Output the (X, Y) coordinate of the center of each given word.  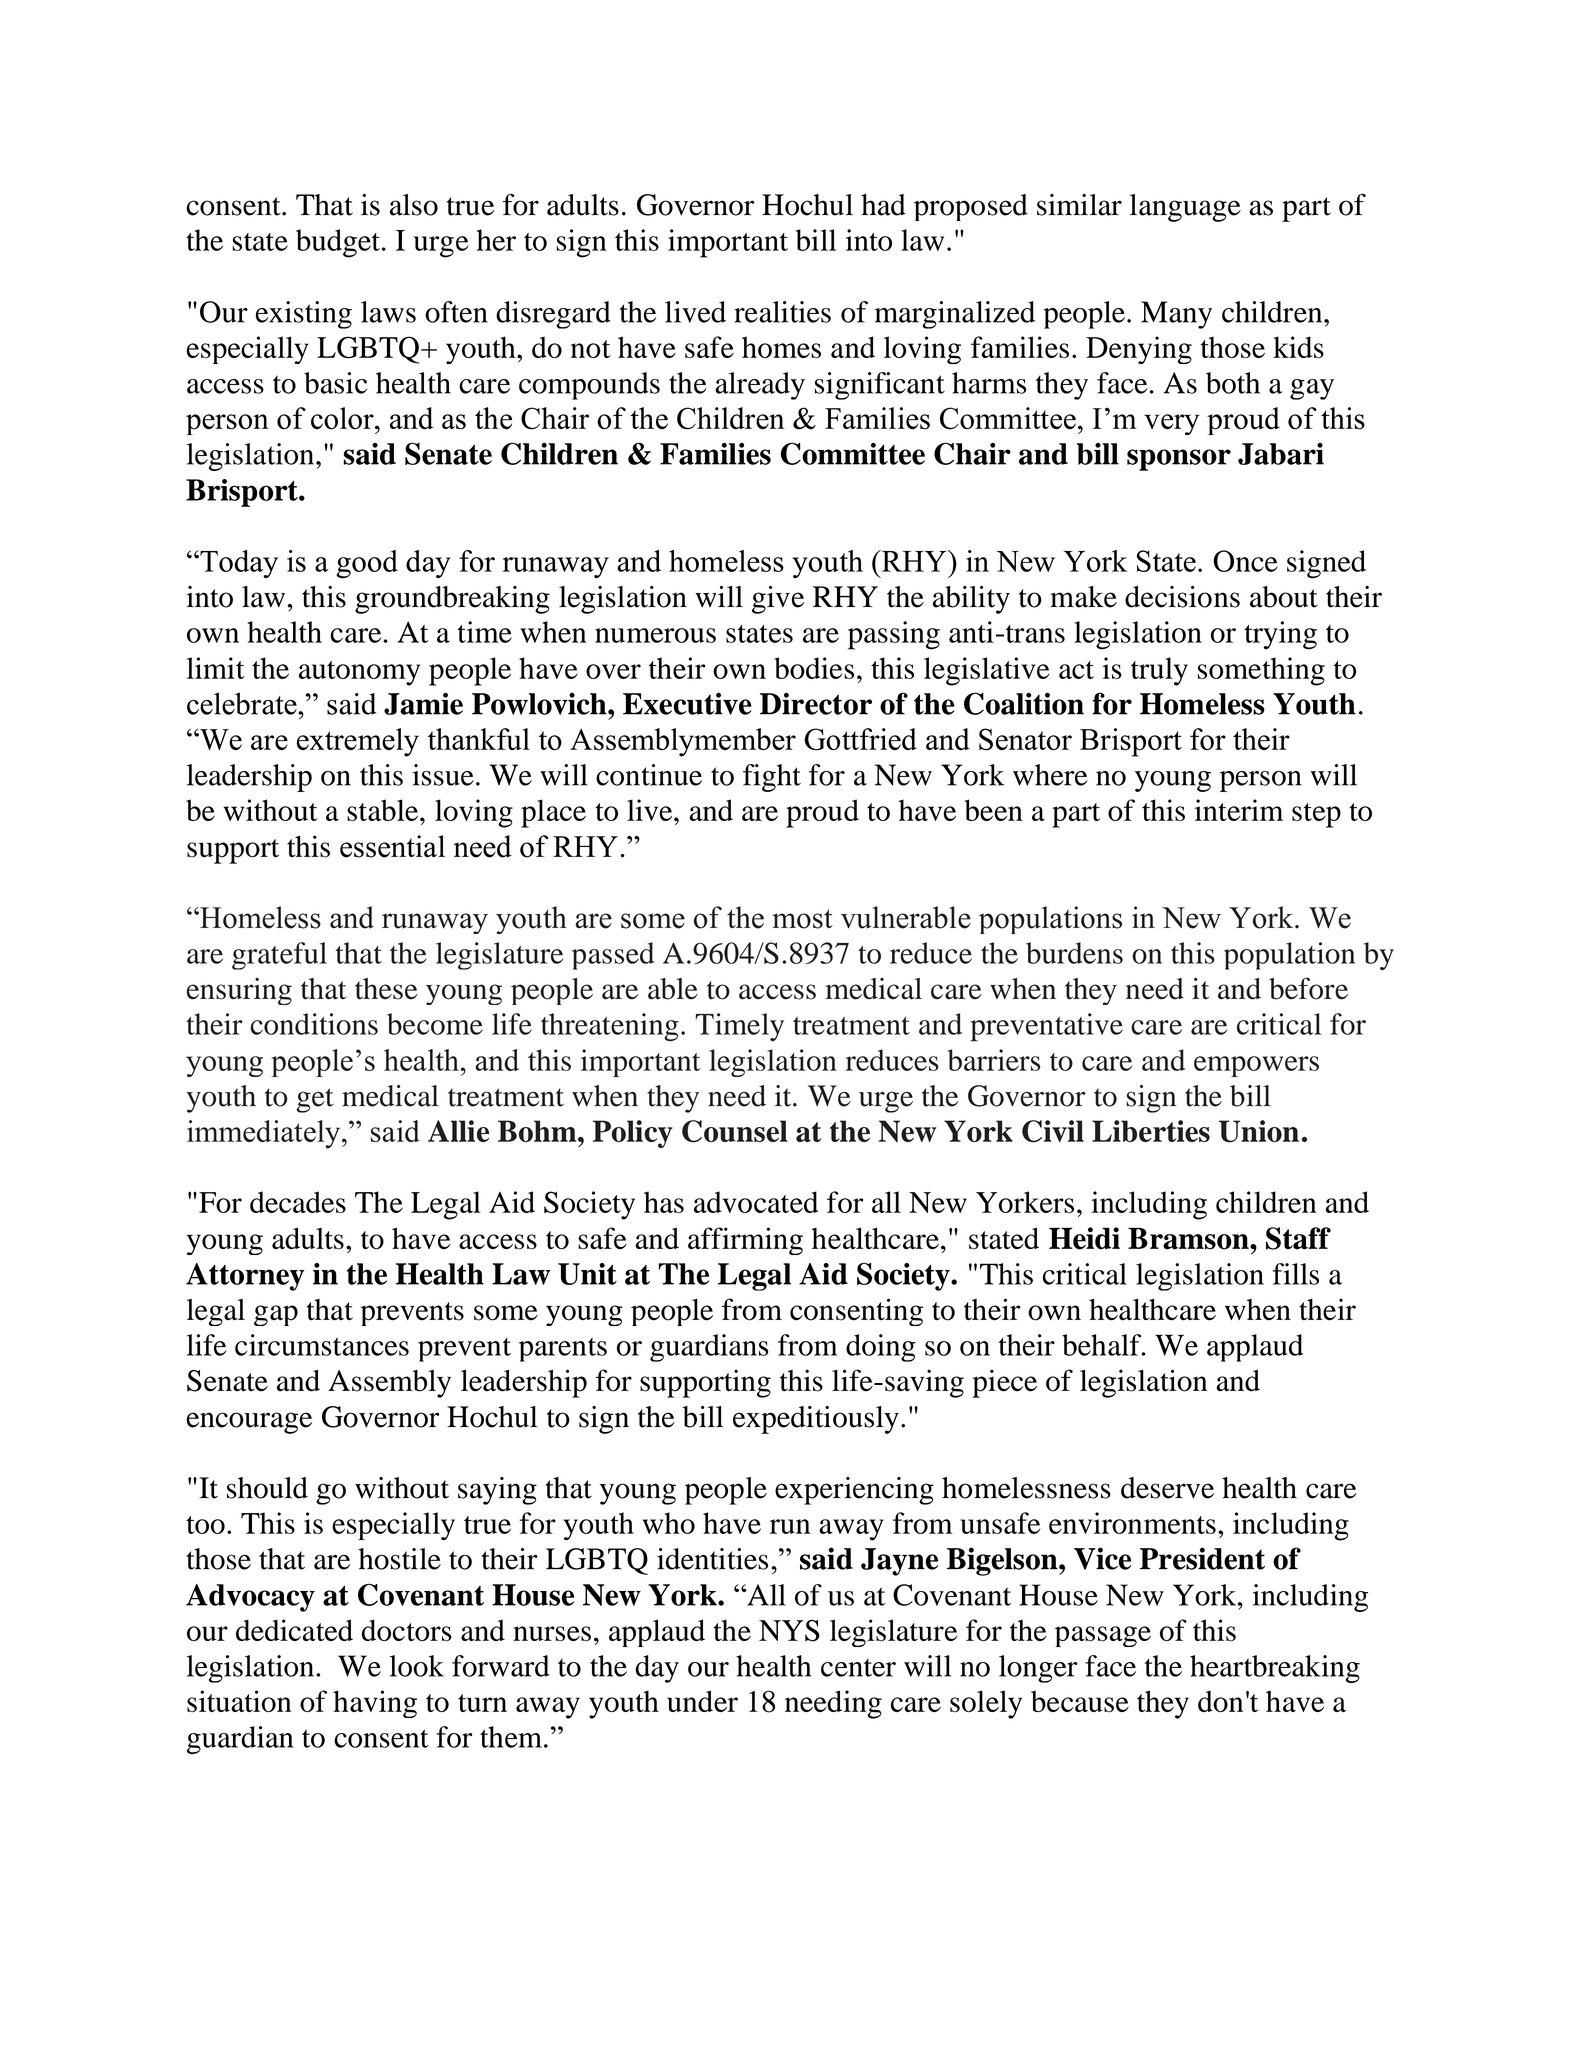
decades (298, 1202)
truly (1159, 671)
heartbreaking (1275, 1669)
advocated (756, 1202)
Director (816, 703)
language (1185, 208)
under (702, 1701)
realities (782, 312)
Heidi (1084, 1238)
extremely (358, 742)
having (375, 1704)
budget (338, 243)
